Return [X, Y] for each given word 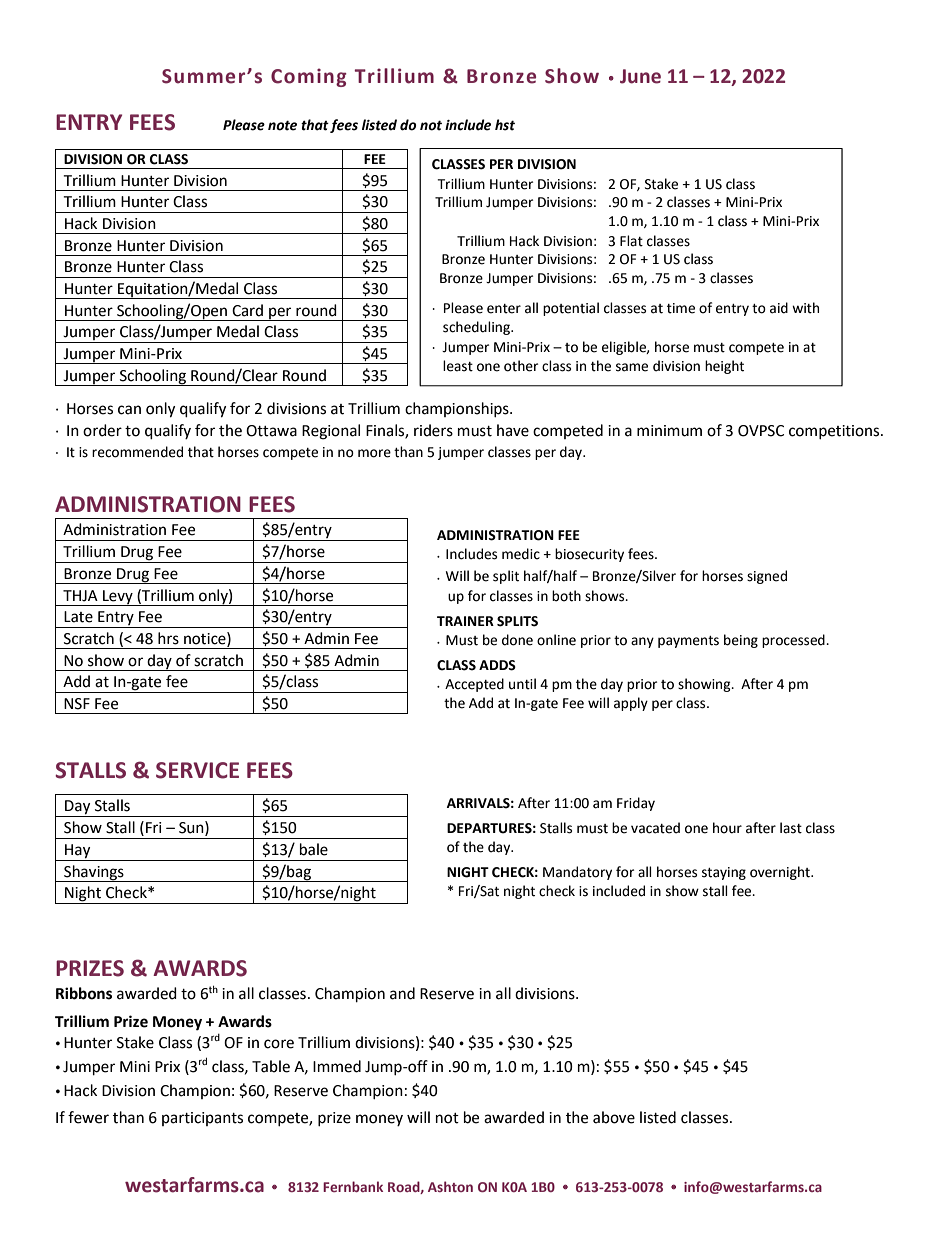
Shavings [94, 873]
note [282, 125]
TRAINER [465, 621]
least [458, 366]
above [614, 1117]
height [724, 367]
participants [202, 1119]
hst [505, 125]
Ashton [450, 1186]
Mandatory [577, 873]
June [640, 76]
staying [724, 873]
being [741, 641]
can [129, 410]
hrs [168, 638]
